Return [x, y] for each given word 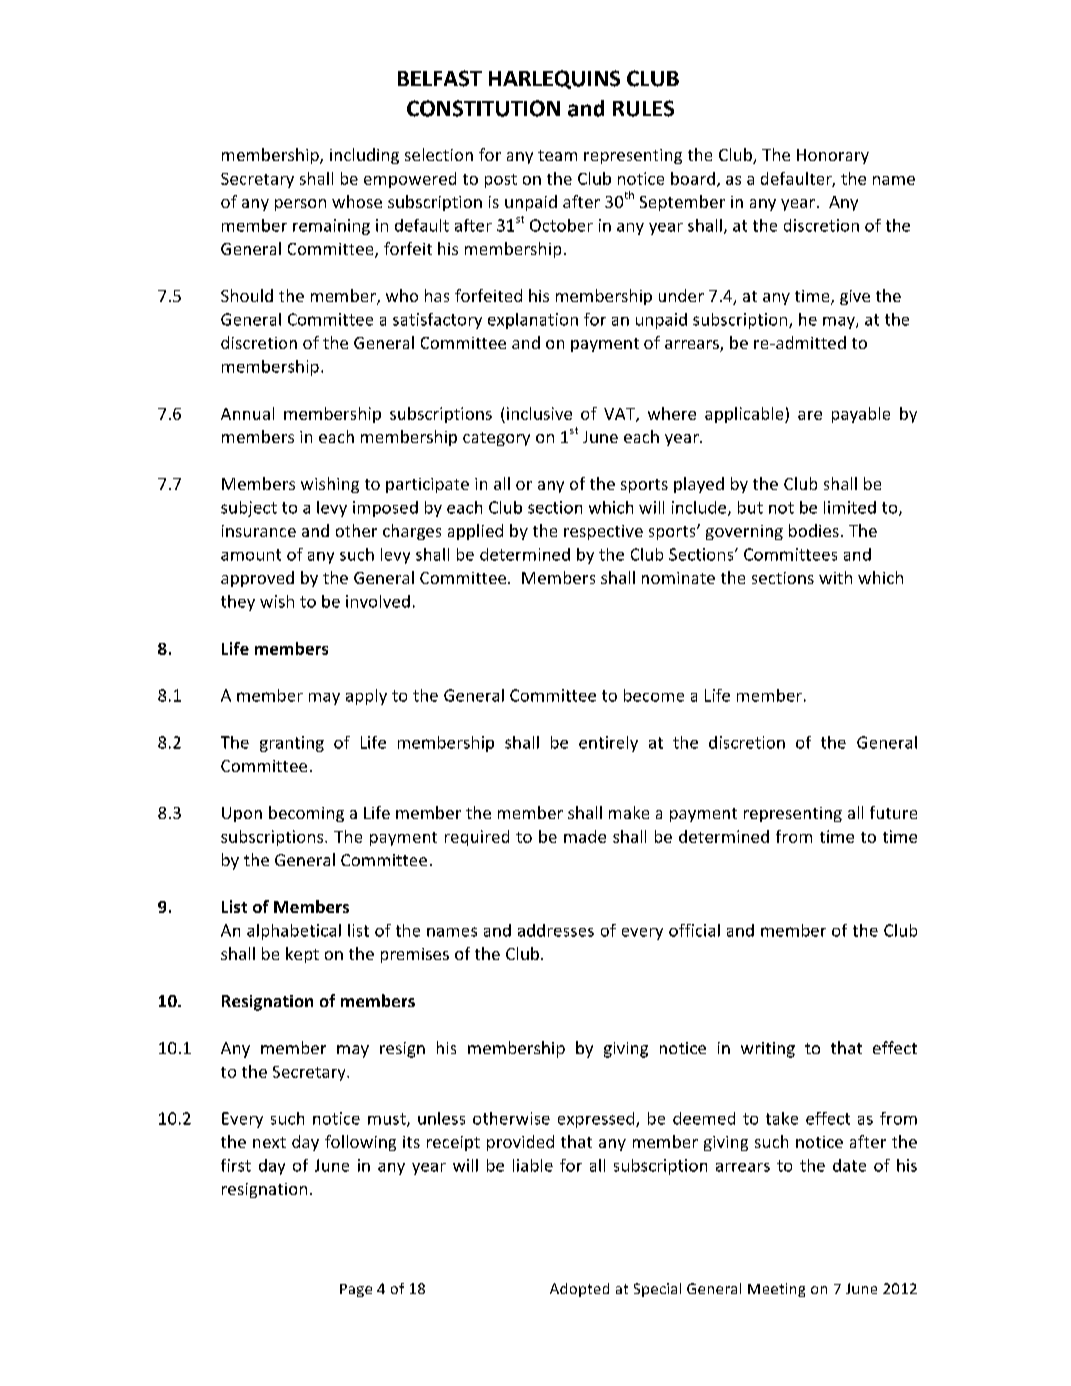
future [893, 812]
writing [768, 1050]
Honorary [833, 156]
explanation [533, 321]
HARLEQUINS [554, 79]
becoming [306, 814]
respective [603, 532]
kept [302, 955]
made [585, 836]
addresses [556, 930]
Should [247, 295]
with [835, 577]
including [364, 156]
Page [356, 1290]
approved [257, 579]
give [855, 297]
